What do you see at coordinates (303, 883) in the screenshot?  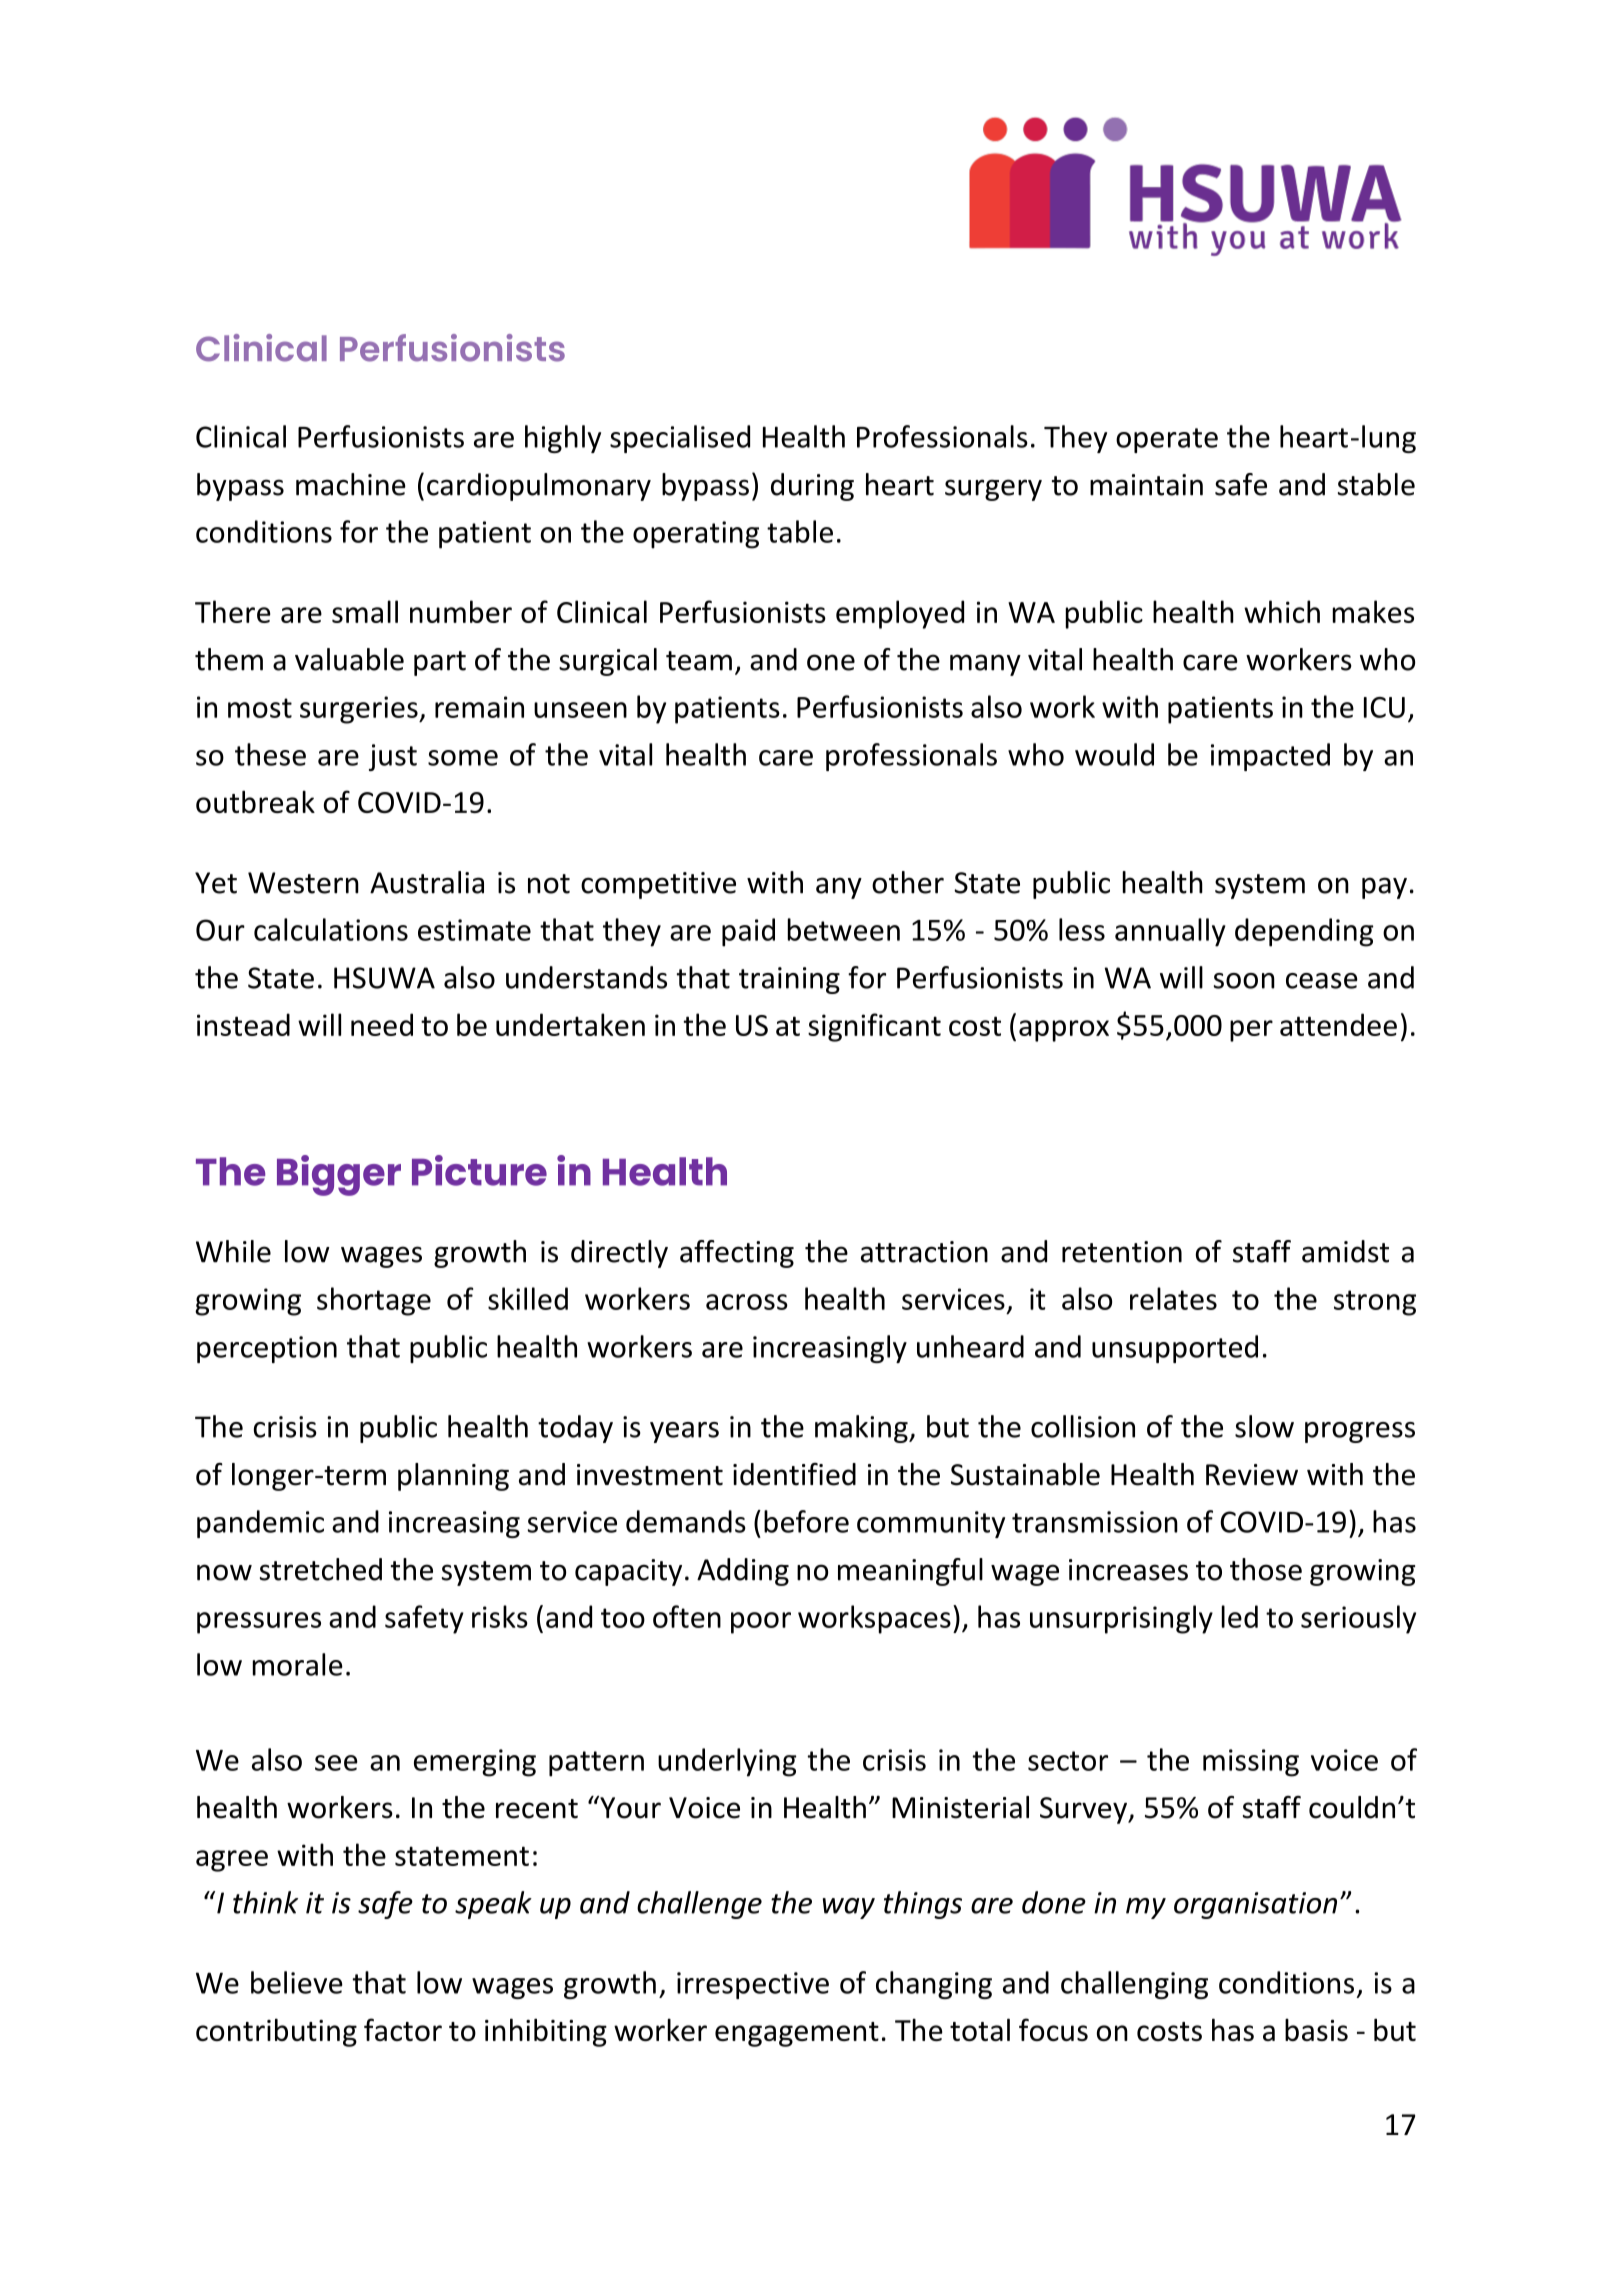 I see `Western` at bounding box center [303, 883].
